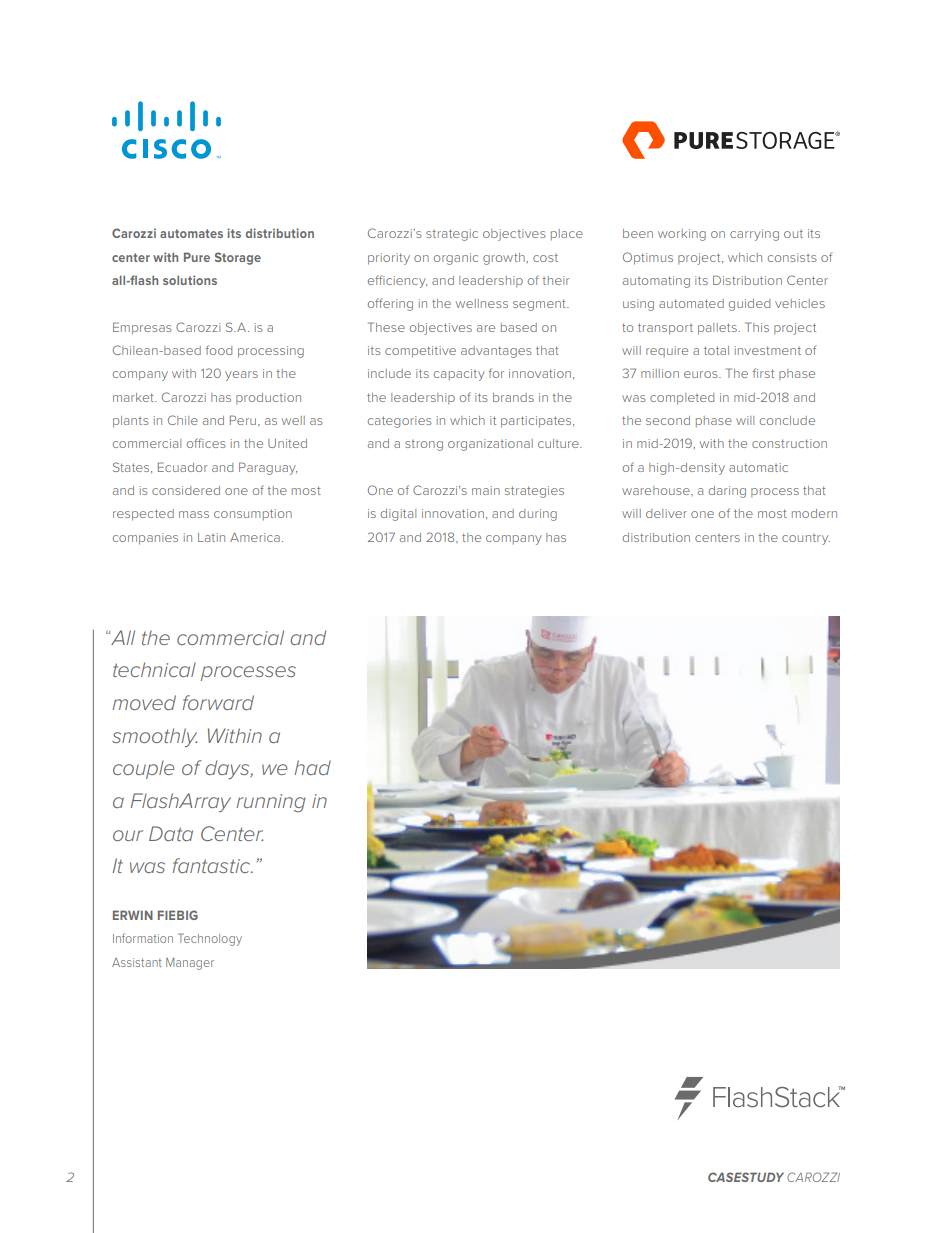  Describe the element at coordinates (754, 235) in the page. I see `carrying` at that location.
